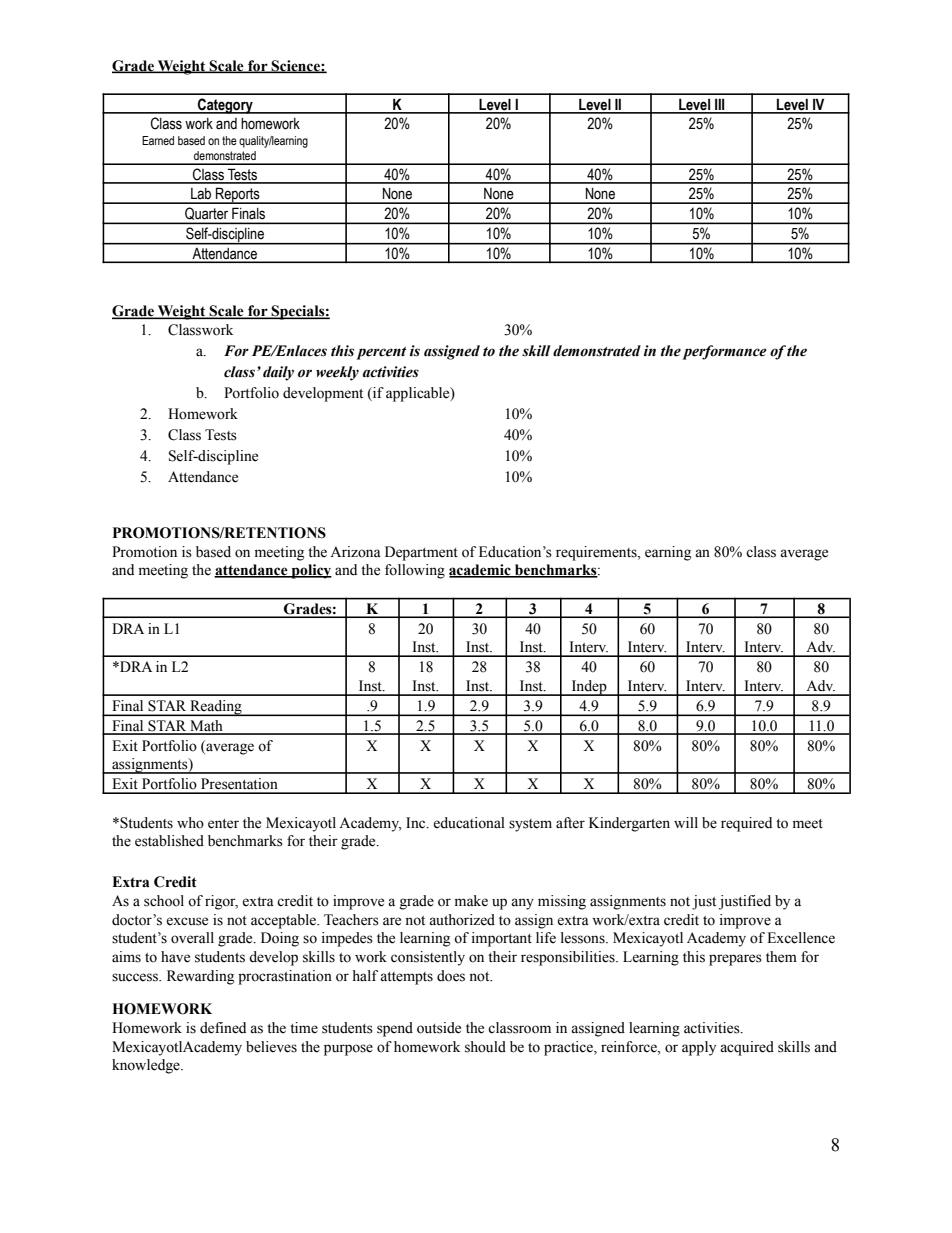 The height and width of the image is (1233, 952). I want to click on academic, so click(481, 571).
